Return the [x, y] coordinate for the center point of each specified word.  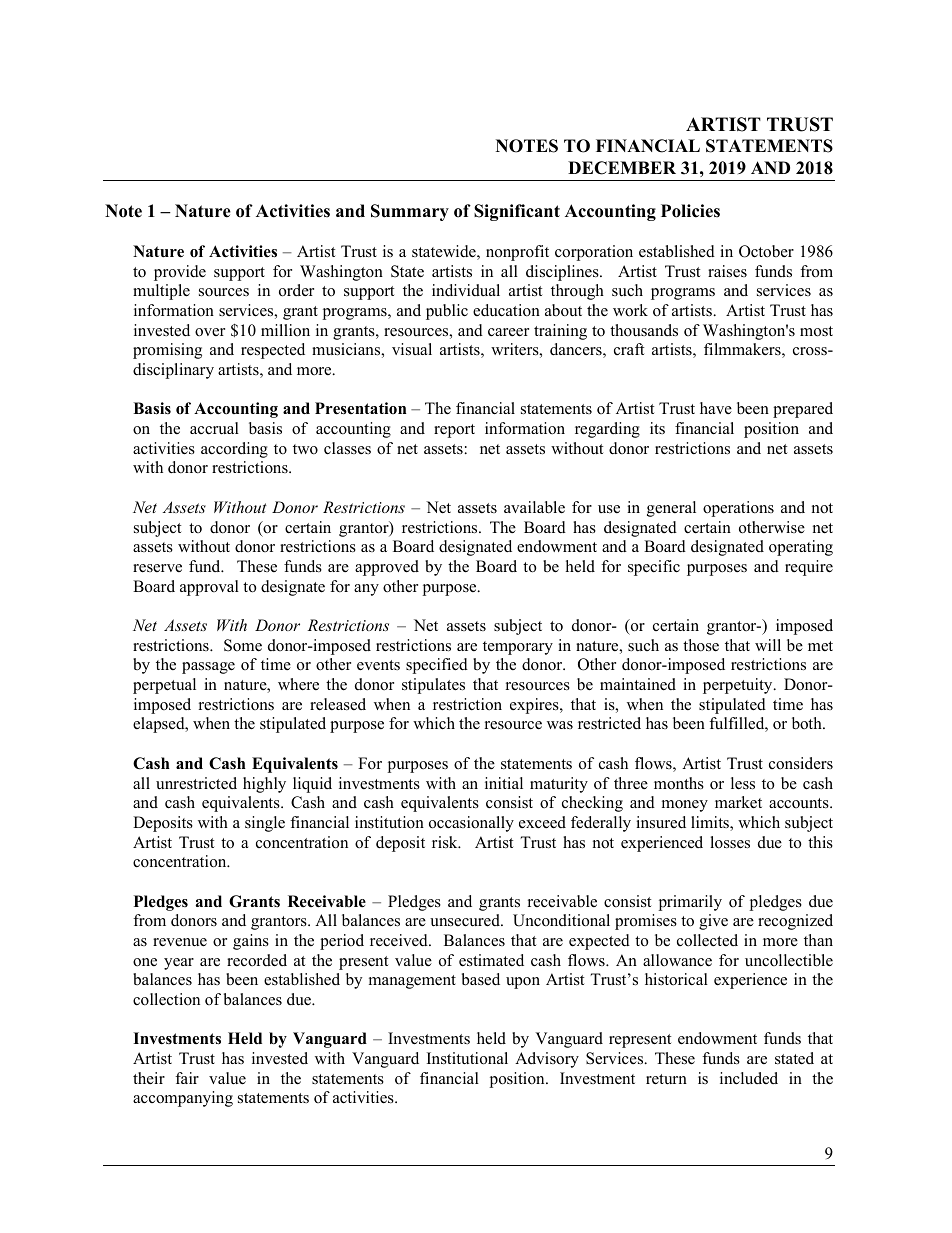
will [768, 645]
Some [243, 645]
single [265, 824]
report [454, 431]
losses [730, 842]
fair [187, 1078]
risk [446, 842]
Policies [690, 211]
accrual [214, 428]
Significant [517, 212]
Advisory [547, 1060]
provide [180, 273]
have [716, 408]
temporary [518, 648]
